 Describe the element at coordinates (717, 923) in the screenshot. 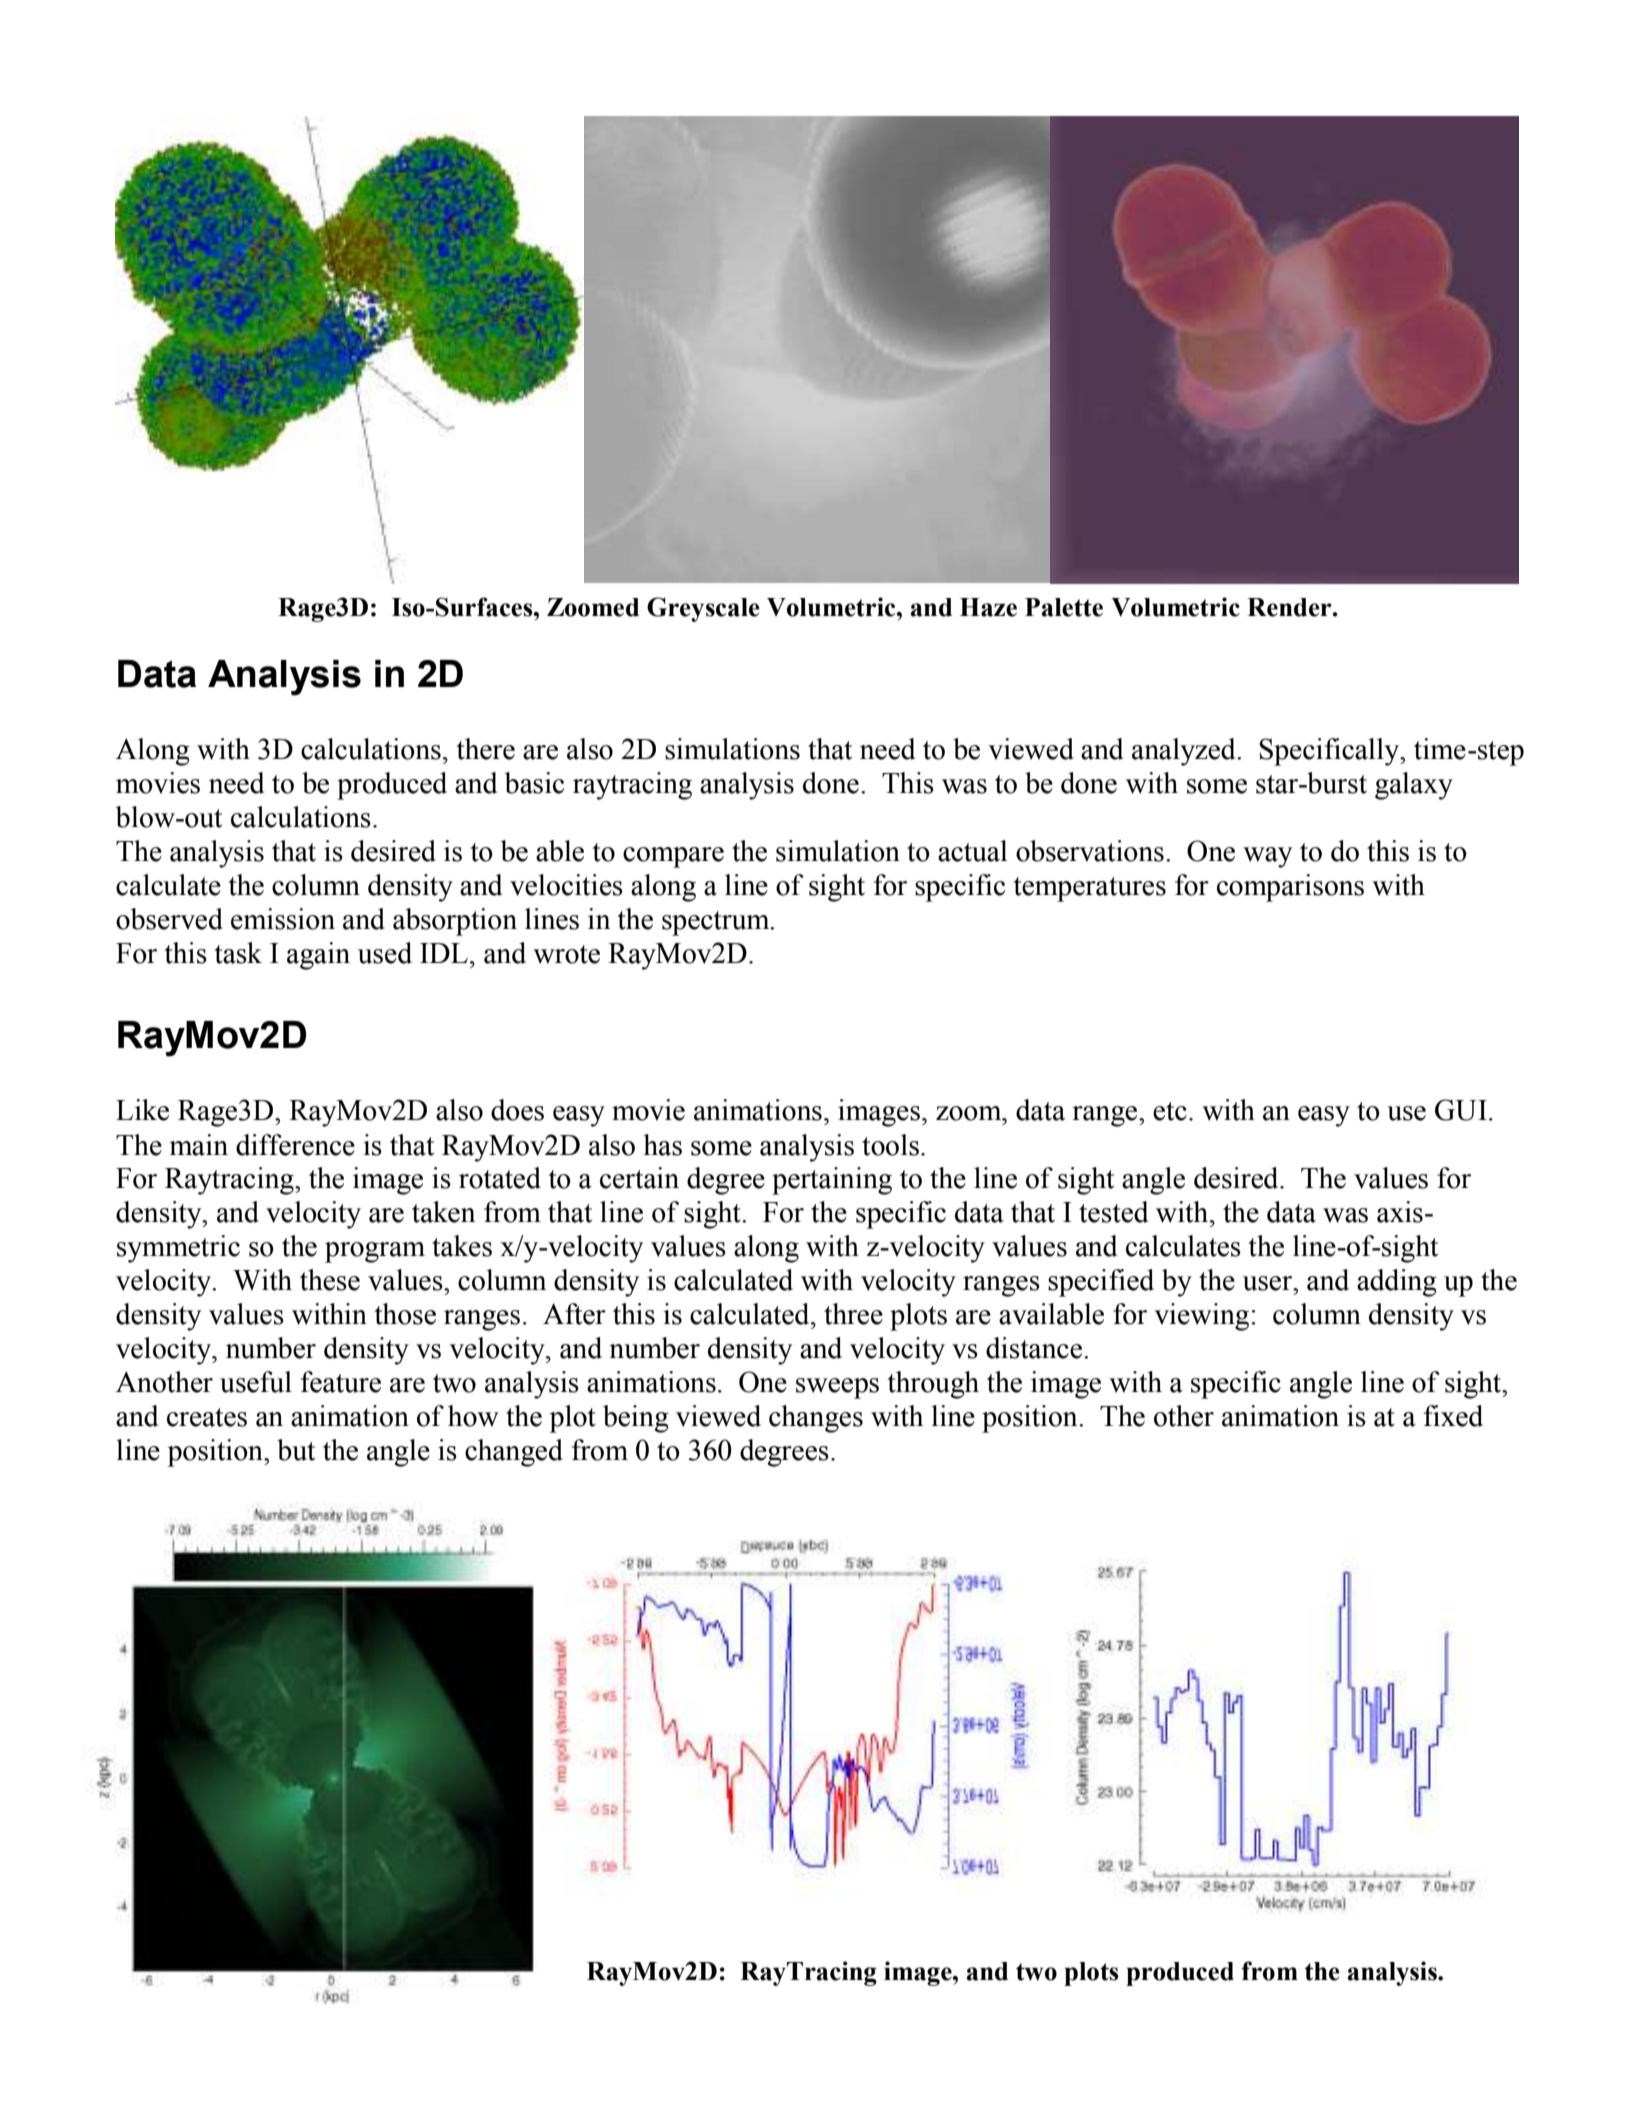

I see `spectrum` at that location.
